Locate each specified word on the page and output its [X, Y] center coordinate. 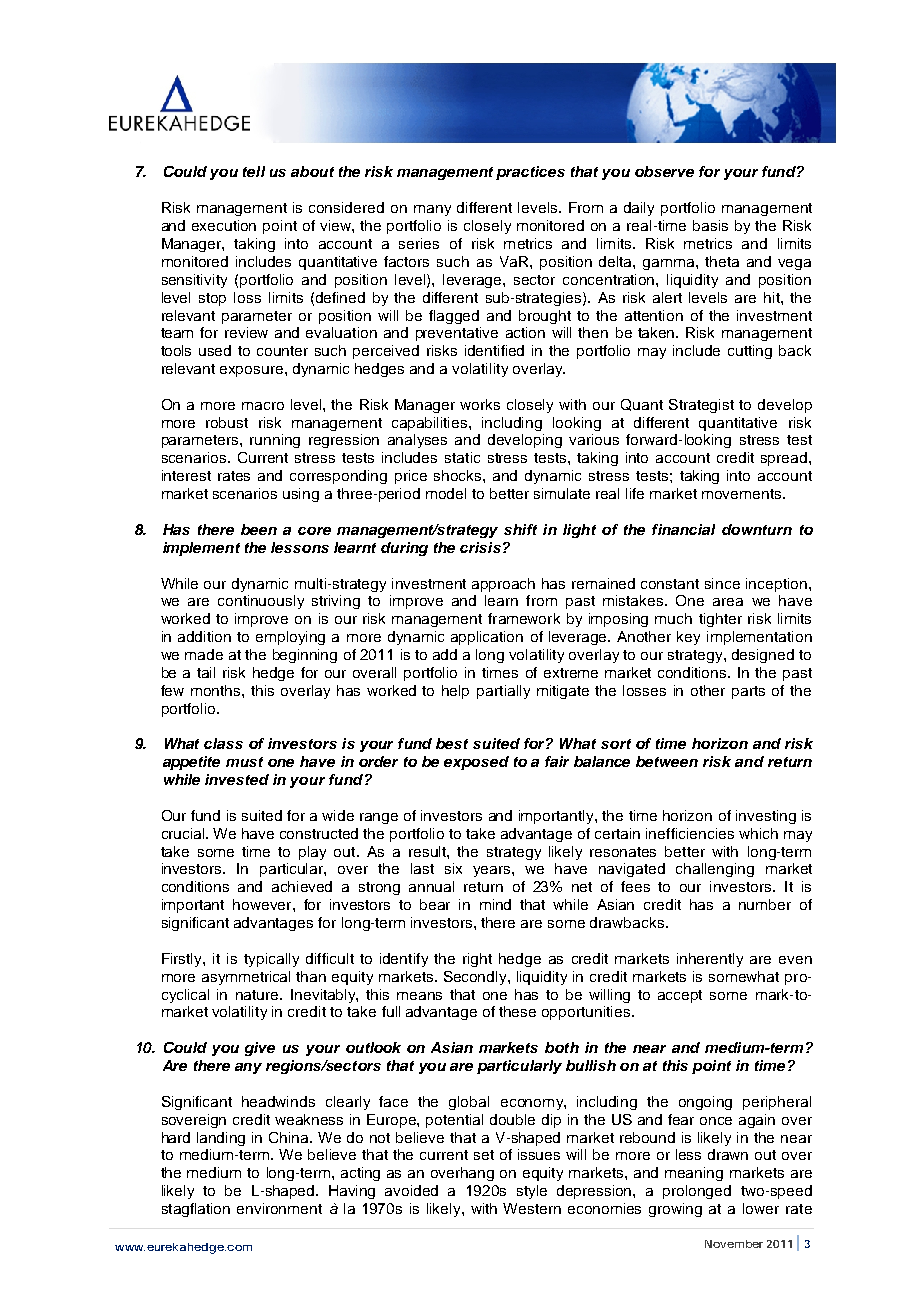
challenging [715, 870]
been [259, 529]
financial [683, 529]
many [432, 210]
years [493, 871]
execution [224, 225]
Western [532, 1208]
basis [710, 225]
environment [279, 1208]
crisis [480, 547]
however [263, 904]
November [734, 1244]
